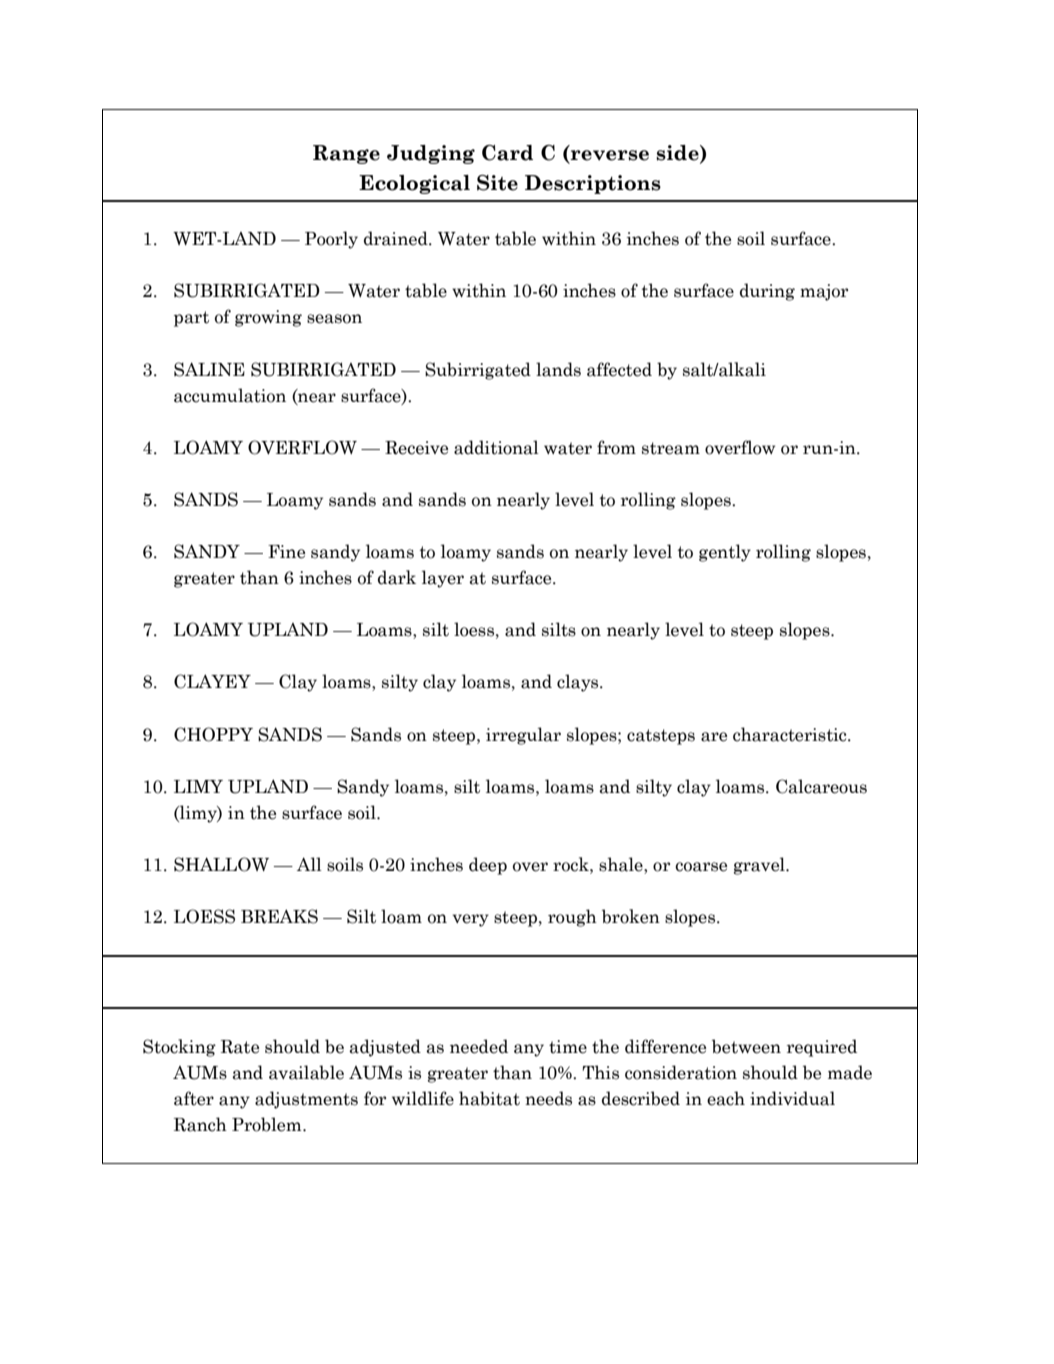 The height and width of the screenshot is (1364, 1054). What do you see at coordinates (346, 154) in the screenshot?
I see `Range` at bounding box center [346, 154].
